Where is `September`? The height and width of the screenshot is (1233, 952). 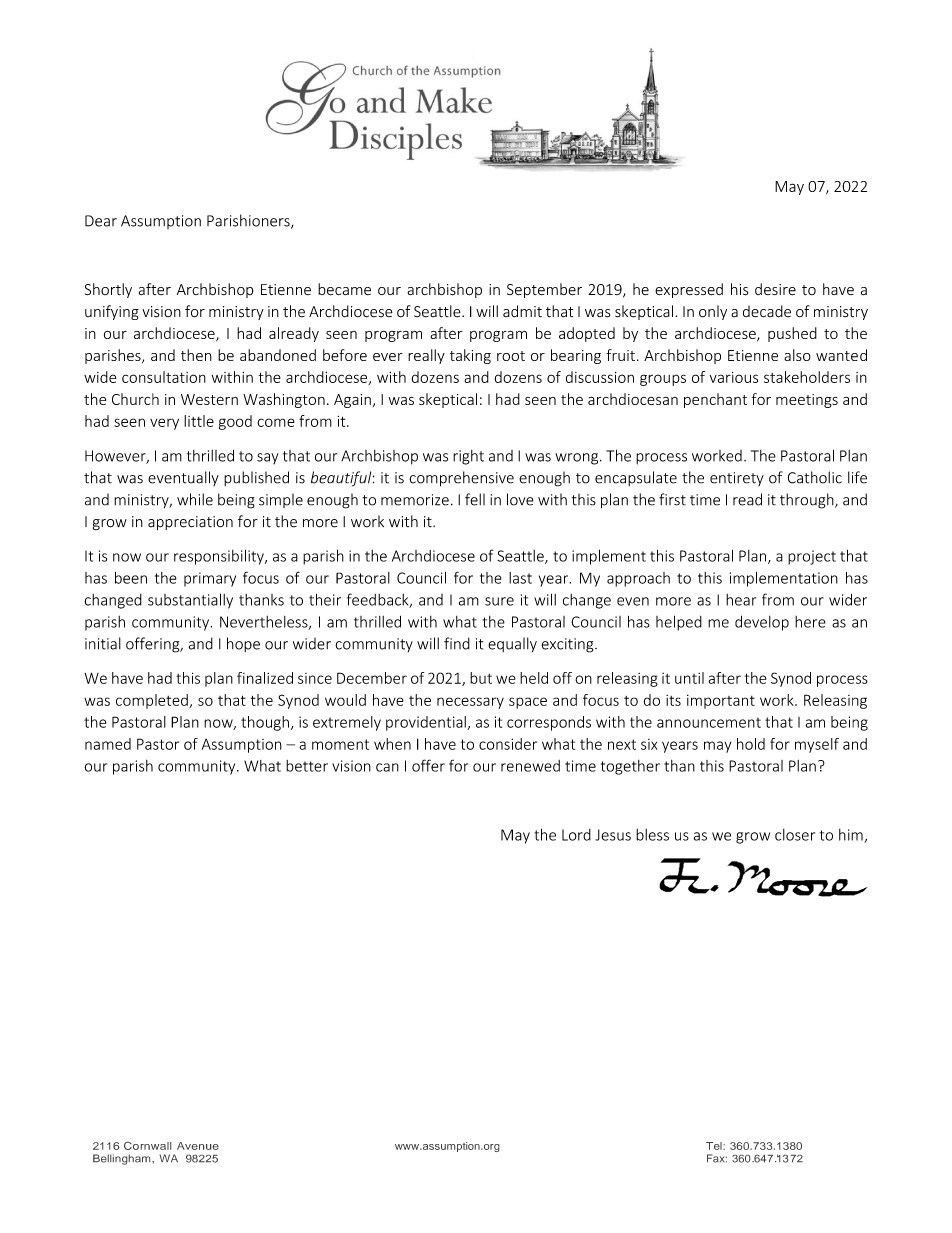
September is located at coordinates (544, 290).
